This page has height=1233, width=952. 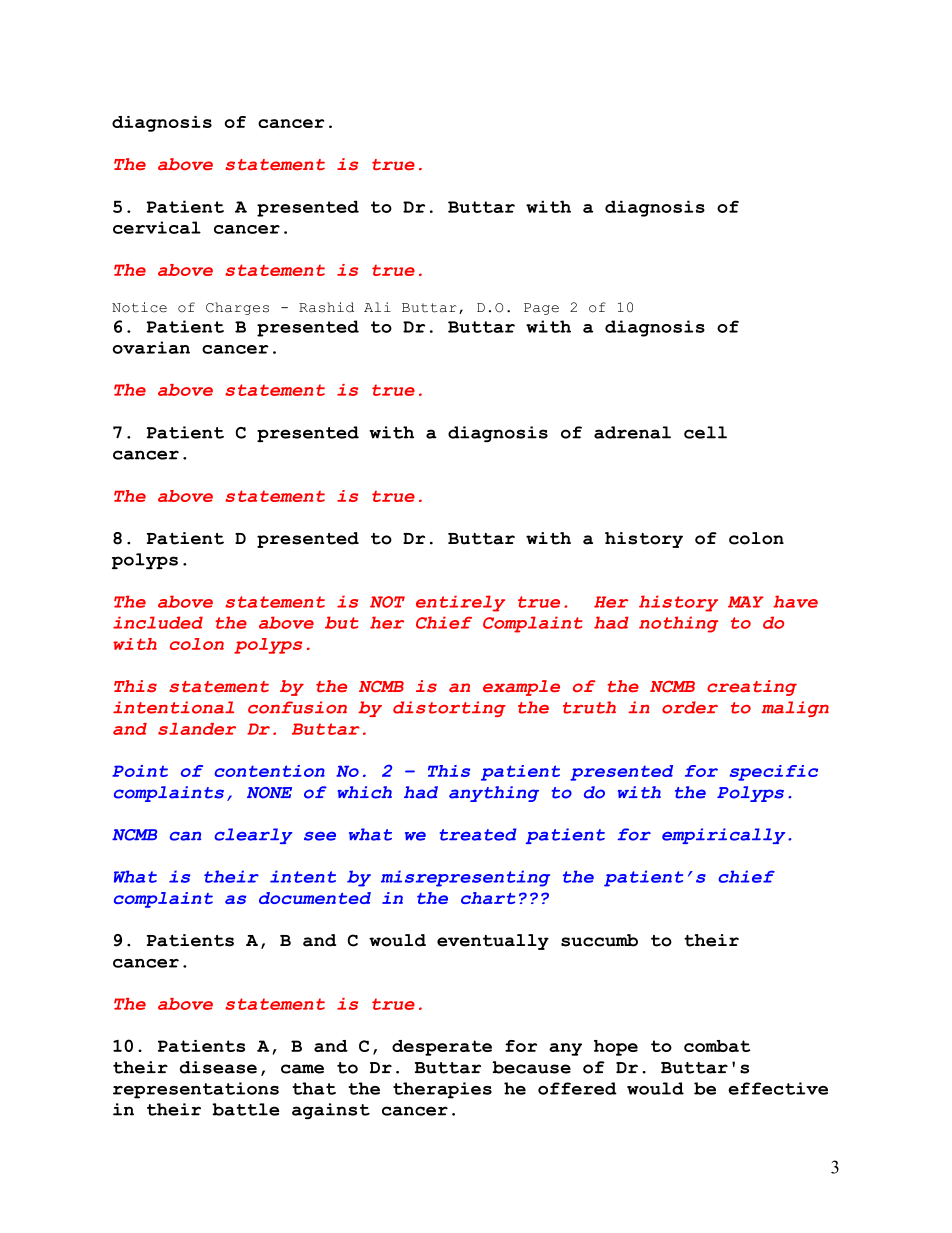 I want to click on entirely, so click(x=460, y=603).
